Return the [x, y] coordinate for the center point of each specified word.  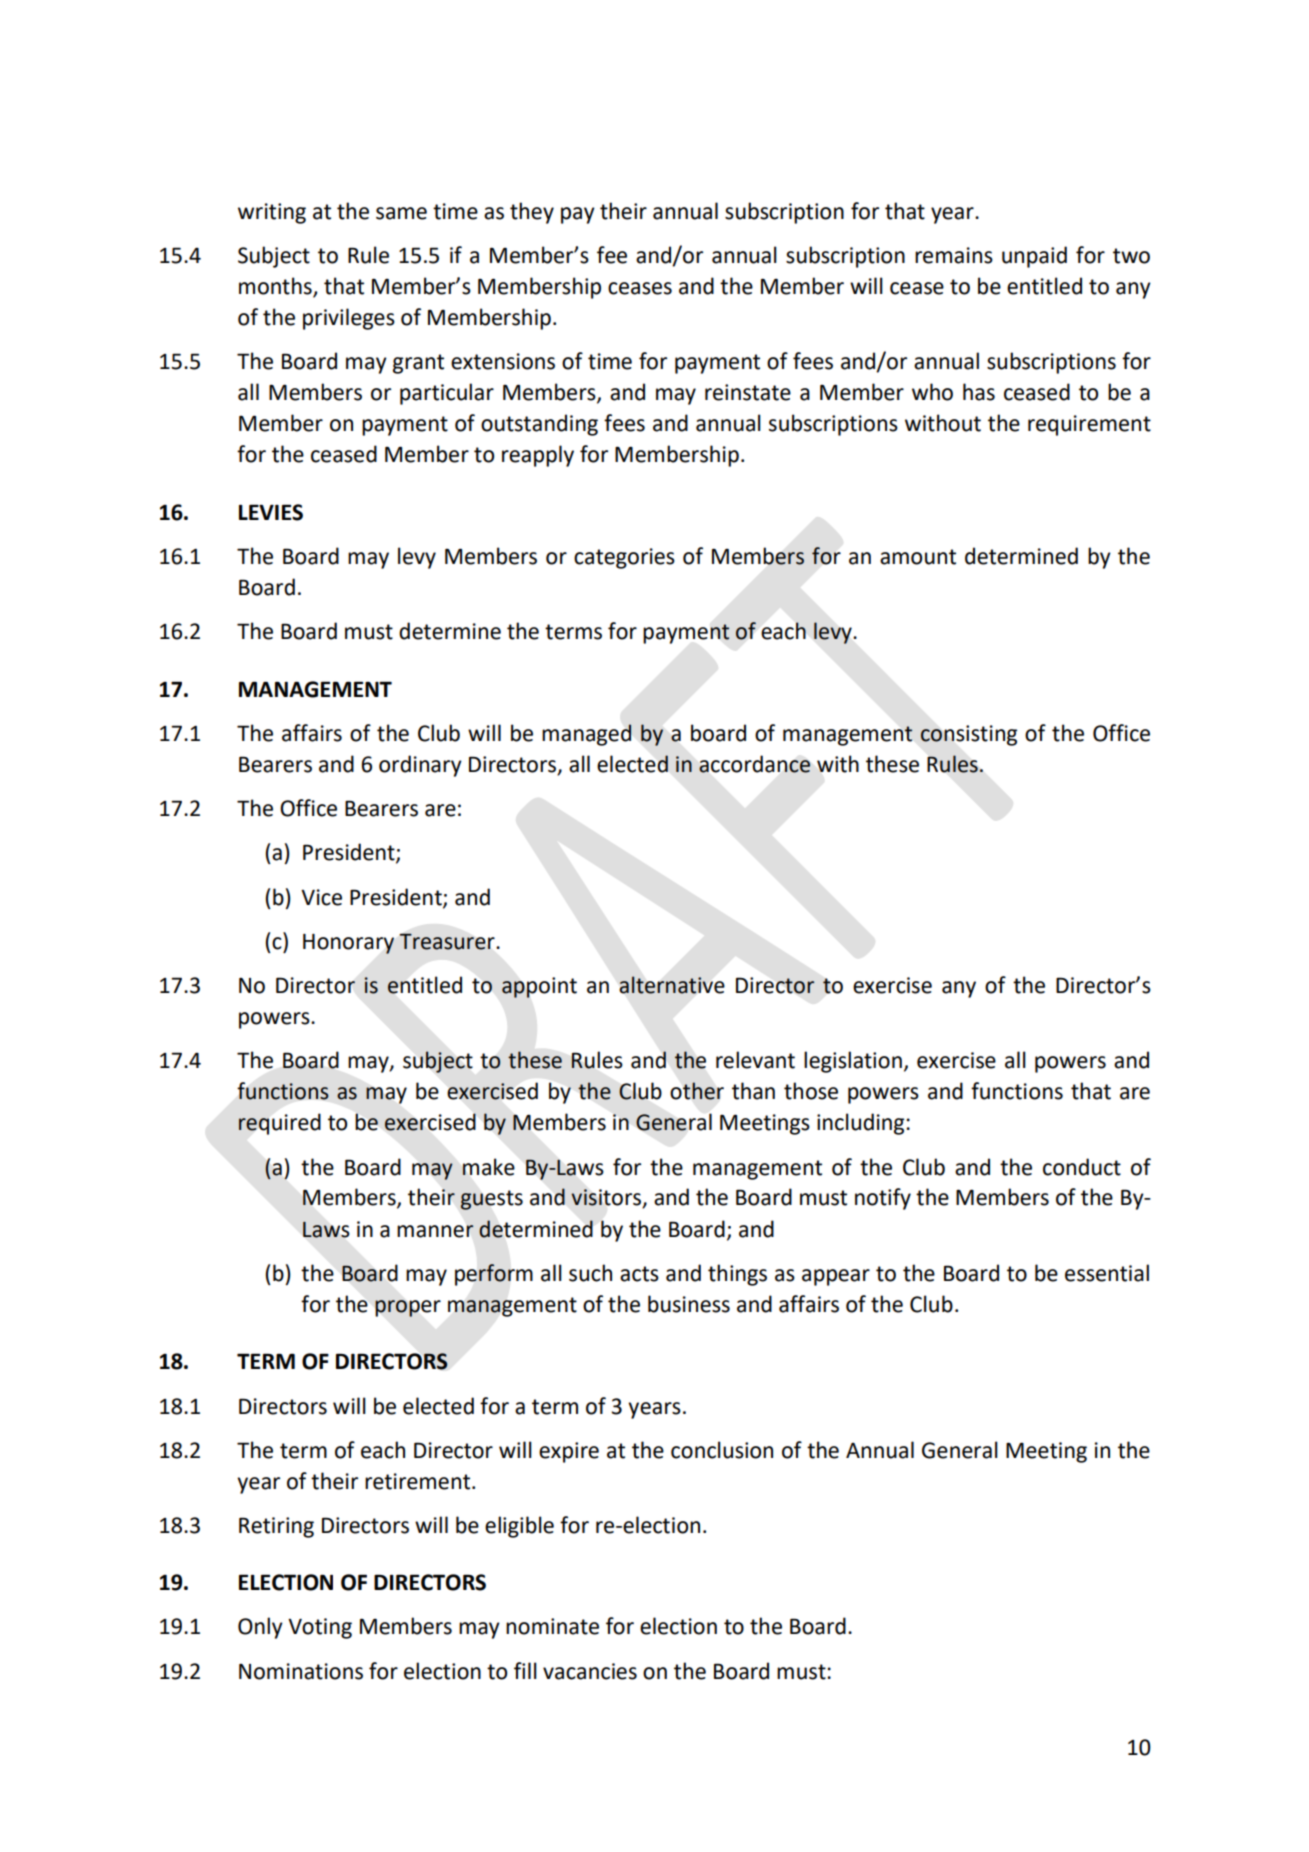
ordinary [420, 766]
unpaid [1034, 257]
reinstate [748, 392]
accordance [755, 764]
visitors [607, 1198]
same [401, 213]
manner [435, 1231]
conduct [1082, 1167]
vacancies [590, 1671]
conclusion [722, 1450]
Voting [320, 1628]
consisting [968, 735]
